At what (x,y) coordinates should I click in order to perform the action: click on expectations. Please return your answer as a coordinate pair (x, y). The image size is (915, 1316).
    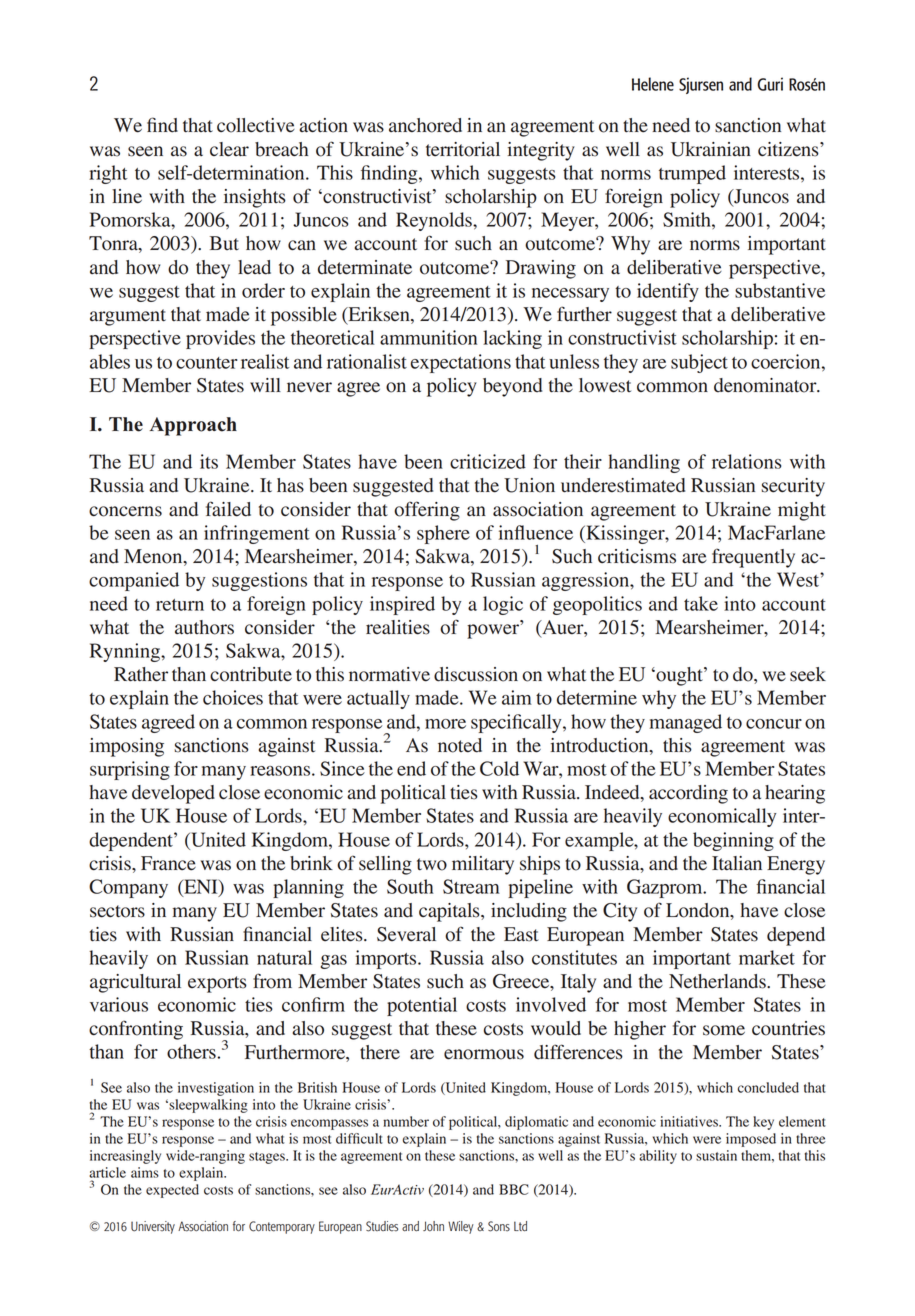
    Looking at the image, I should click on (461, 363).
